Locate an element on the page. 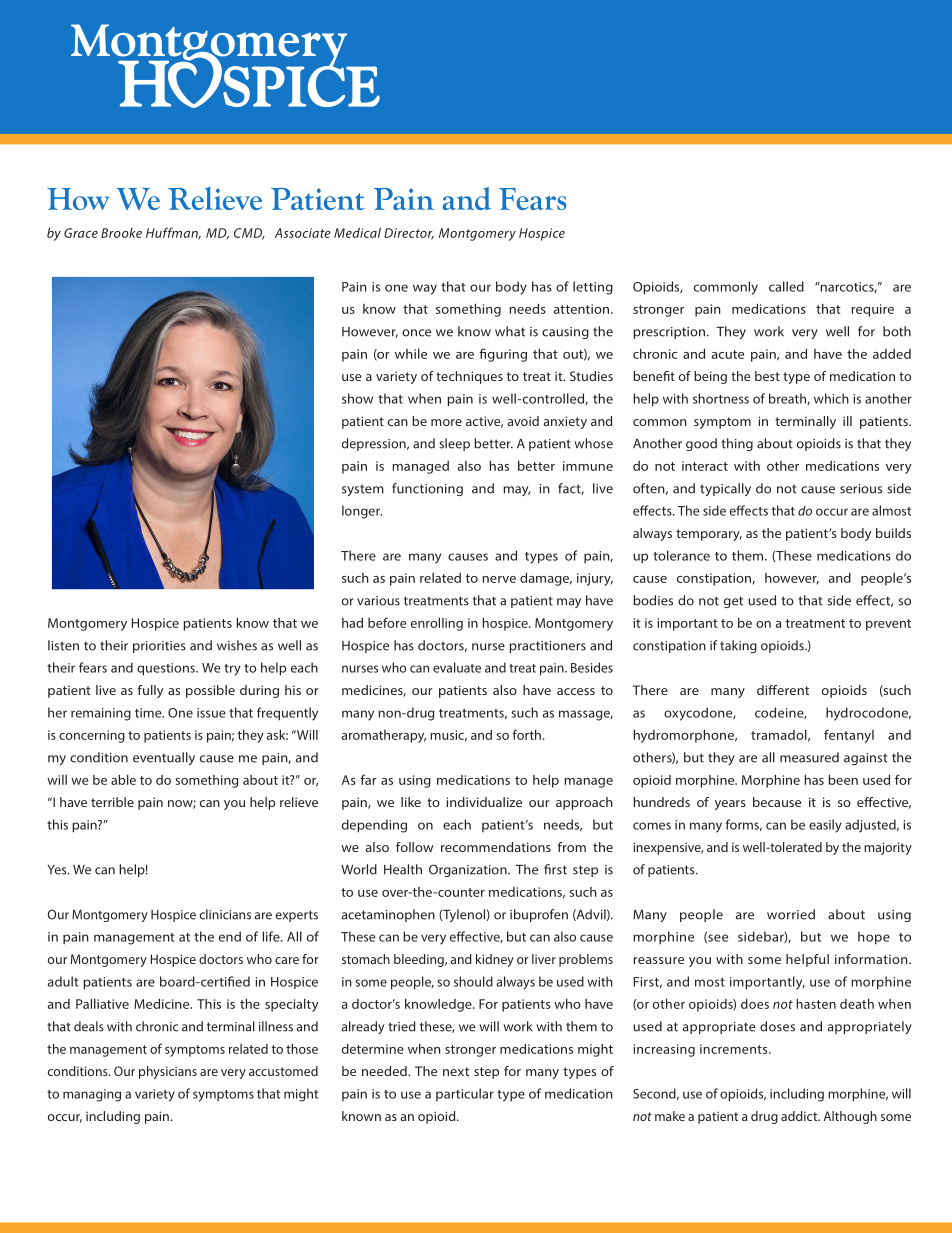 The height and width of the image is (1233, 952). easily is located at coordinates (825, 826).
